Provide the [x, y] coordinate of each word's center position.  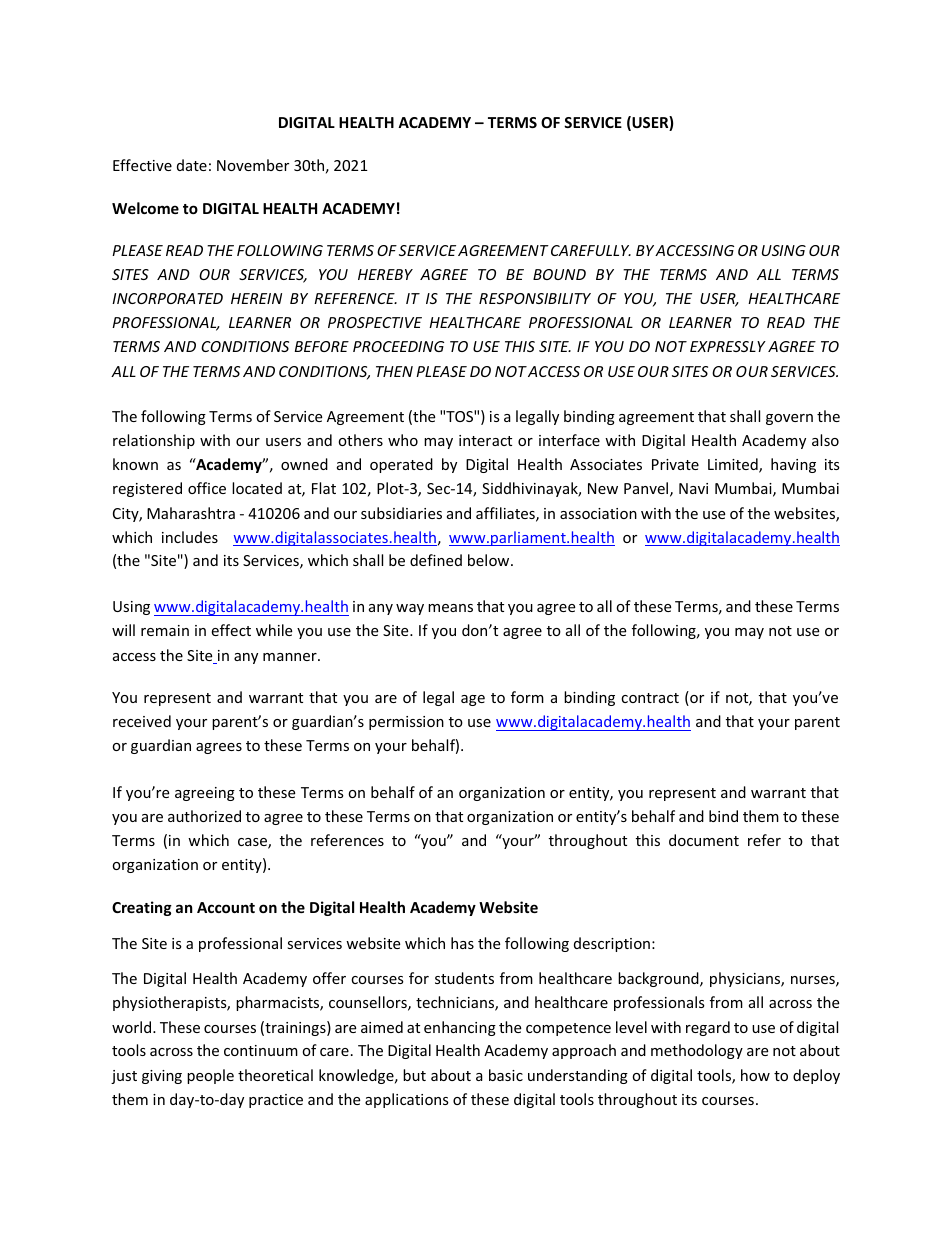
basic [506, 1075]
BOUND [559, 274]
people [210, 1076]
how [755, 1075]
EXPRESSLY [728, 346]
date [192, 165]
